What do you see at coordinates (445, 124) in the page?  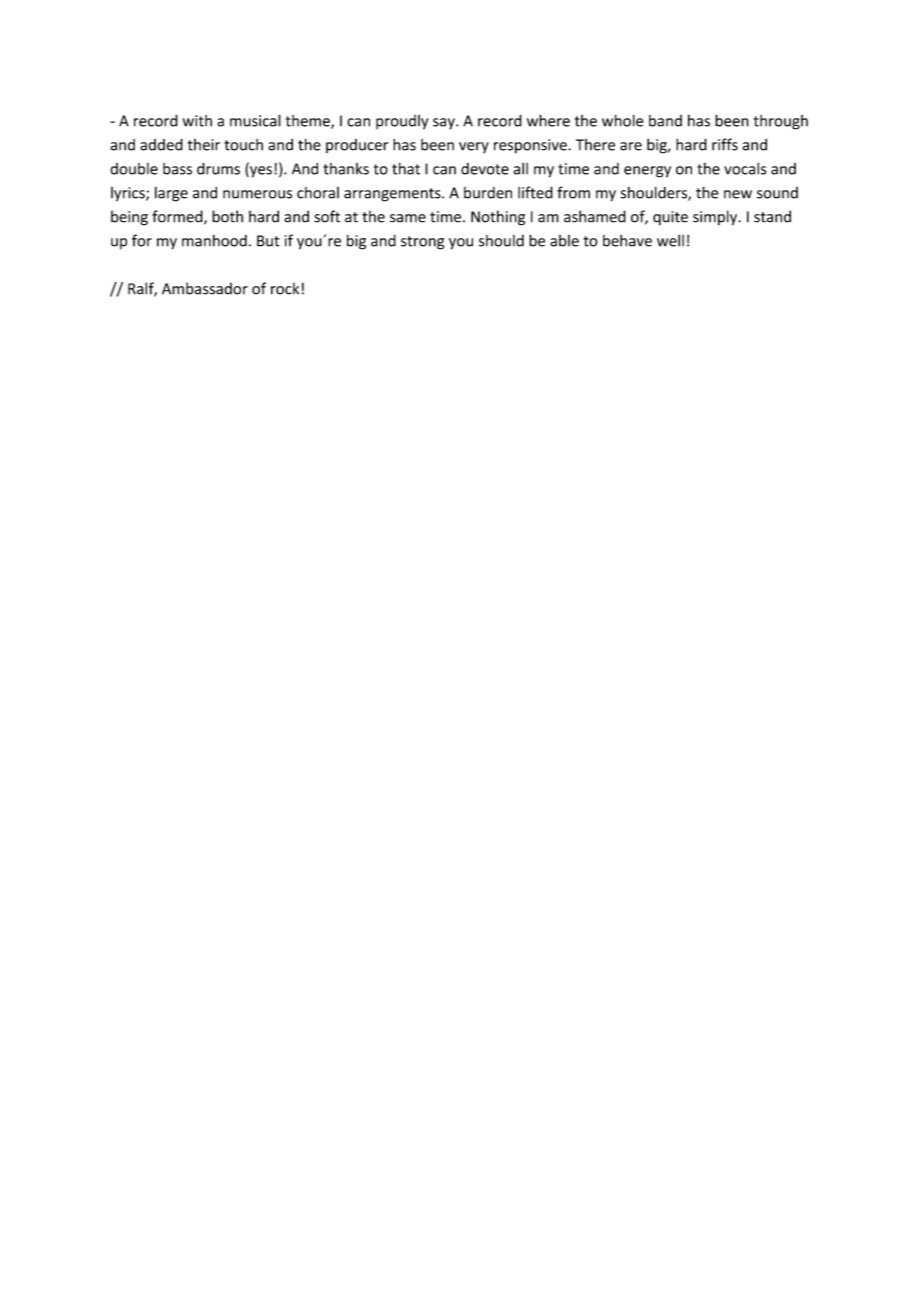 I see `say` at bounding box center [445, 124].
